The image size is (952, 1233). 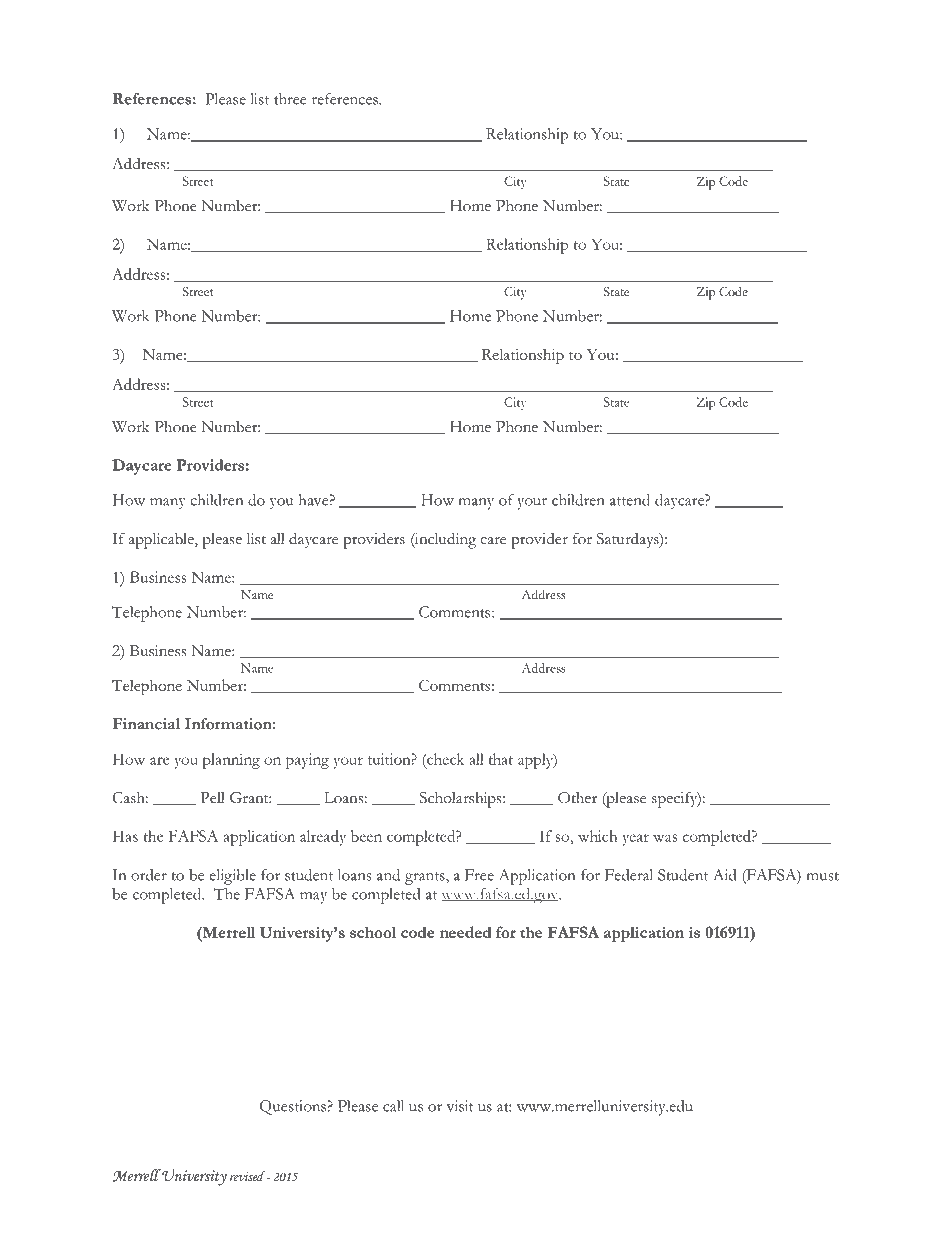 I want to click on attend, so click(x=630, y=500).
